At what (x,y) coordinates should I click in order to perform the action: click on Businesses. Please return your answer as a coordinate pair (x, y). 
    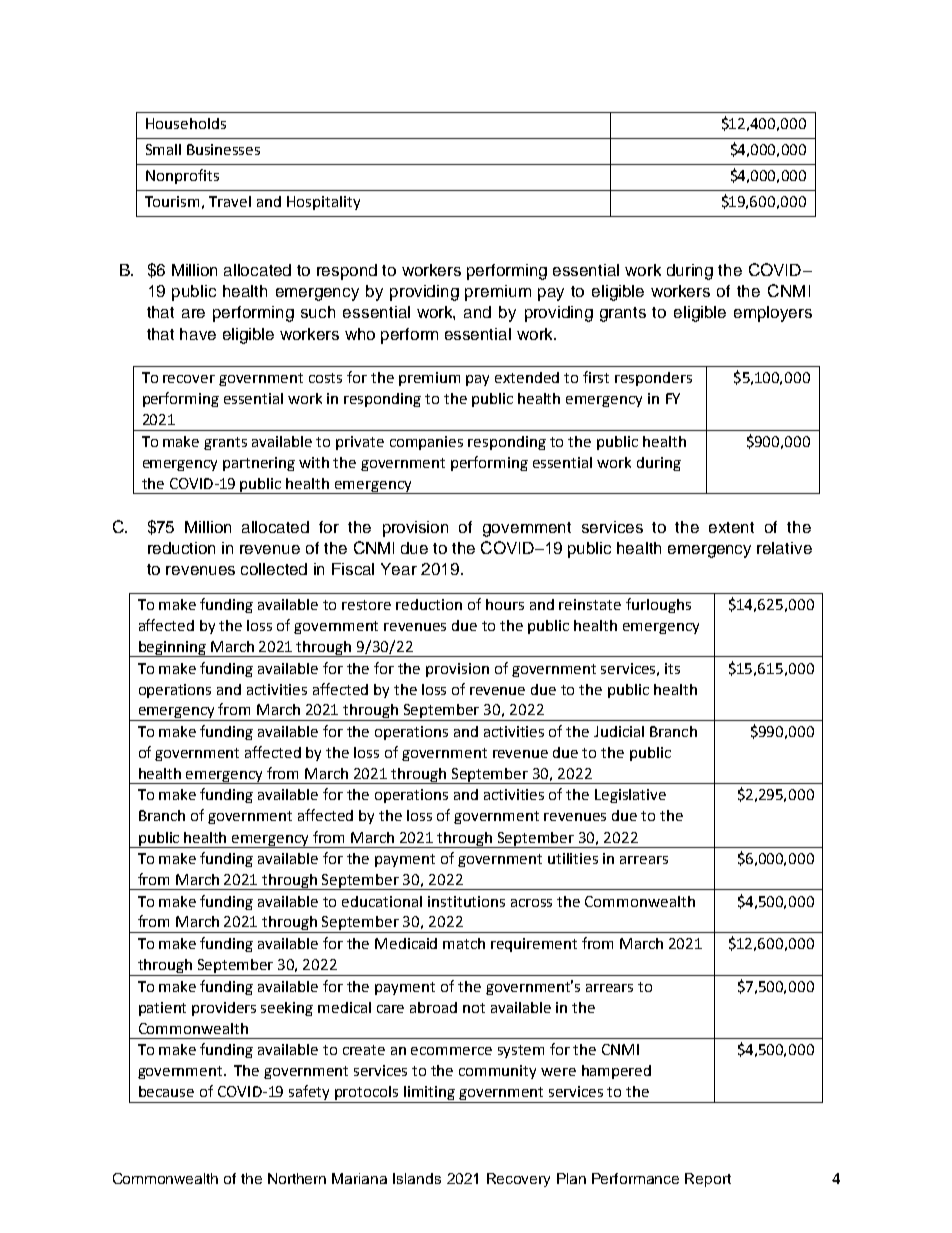
    Looking at the image, I should click on (223, 149).
